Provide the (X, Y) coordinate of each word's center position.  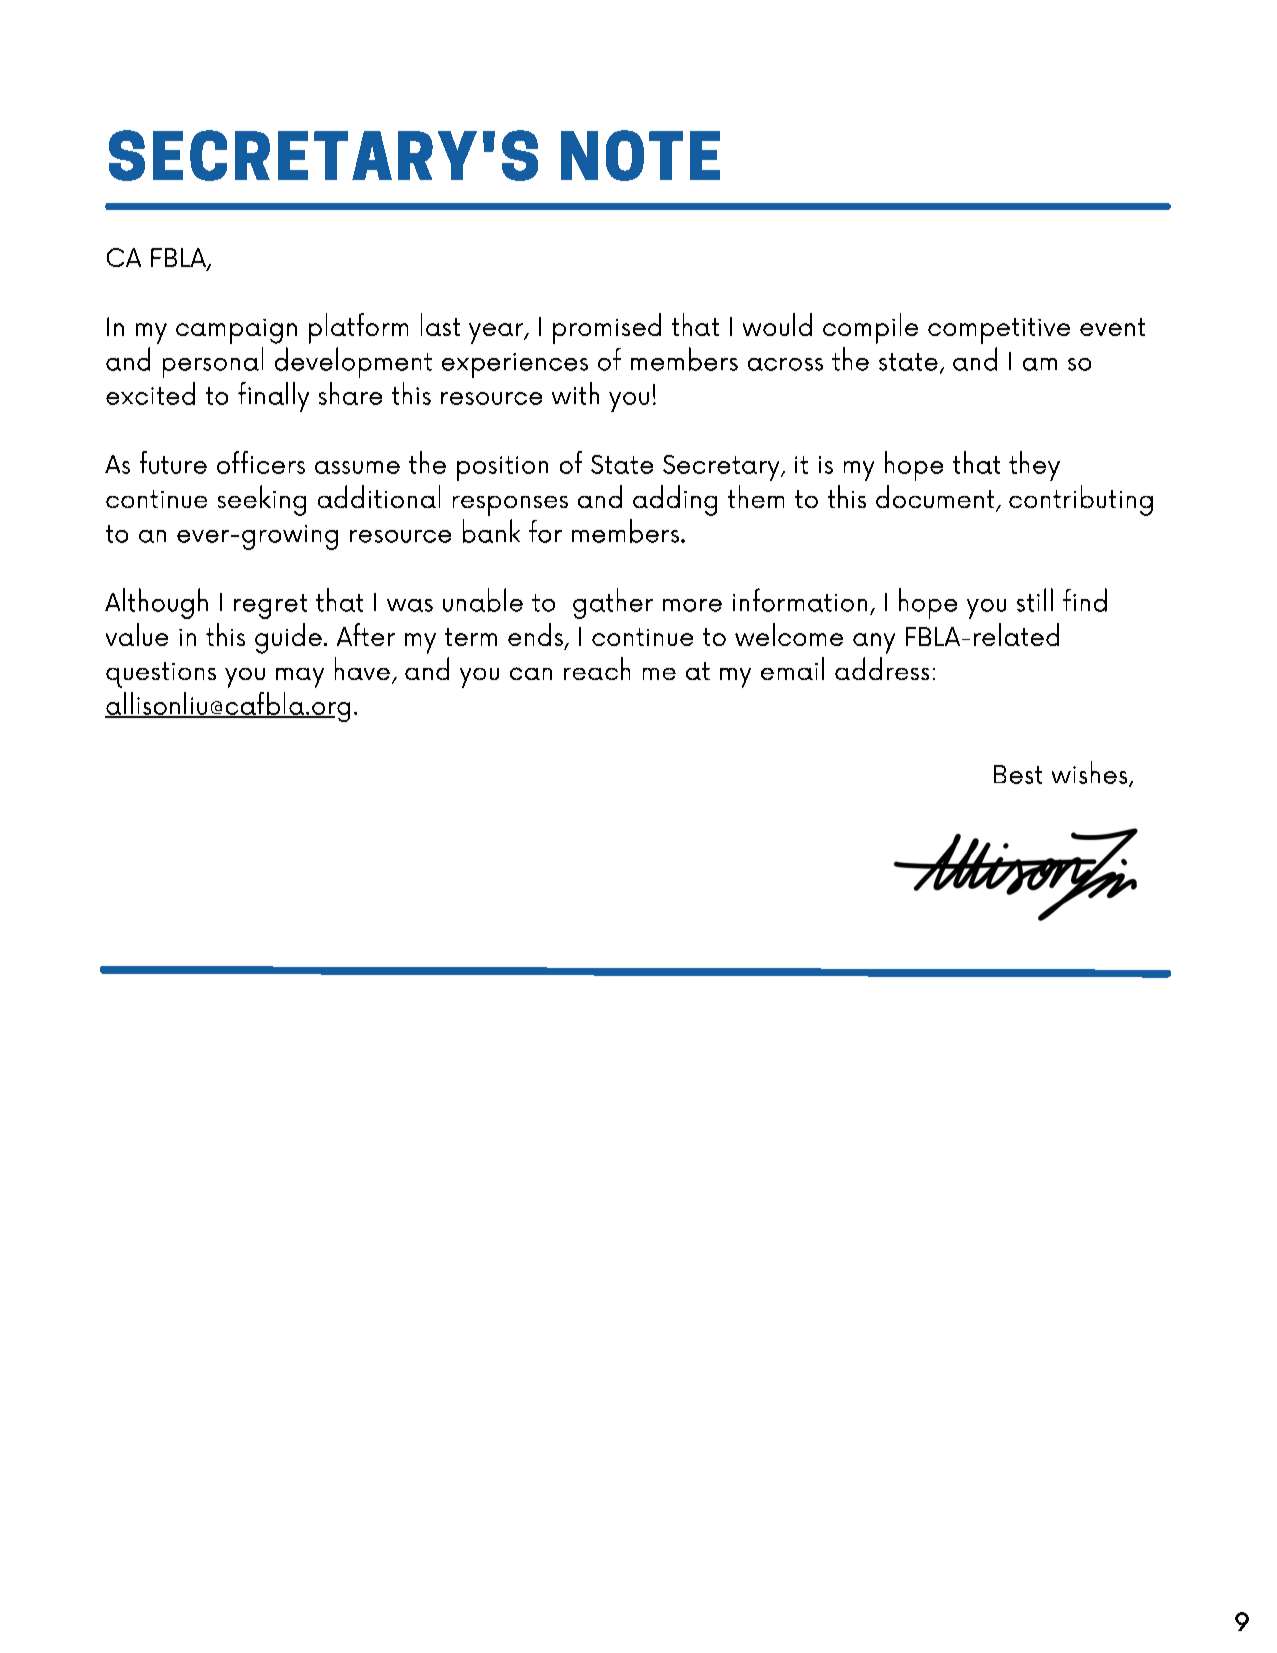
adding (675, 500)
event (1112, 327)
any (874, 643)
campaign (236, 331)
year (497, 333)
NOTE (640, 155)
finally (273, 397)
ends (535, 634)
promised (607, 328)
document (936, 498)
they (1034, 466)
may (300, 678)
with (575, 393)
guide (288, 638)
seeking (262, 500)
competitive (999, 331)
